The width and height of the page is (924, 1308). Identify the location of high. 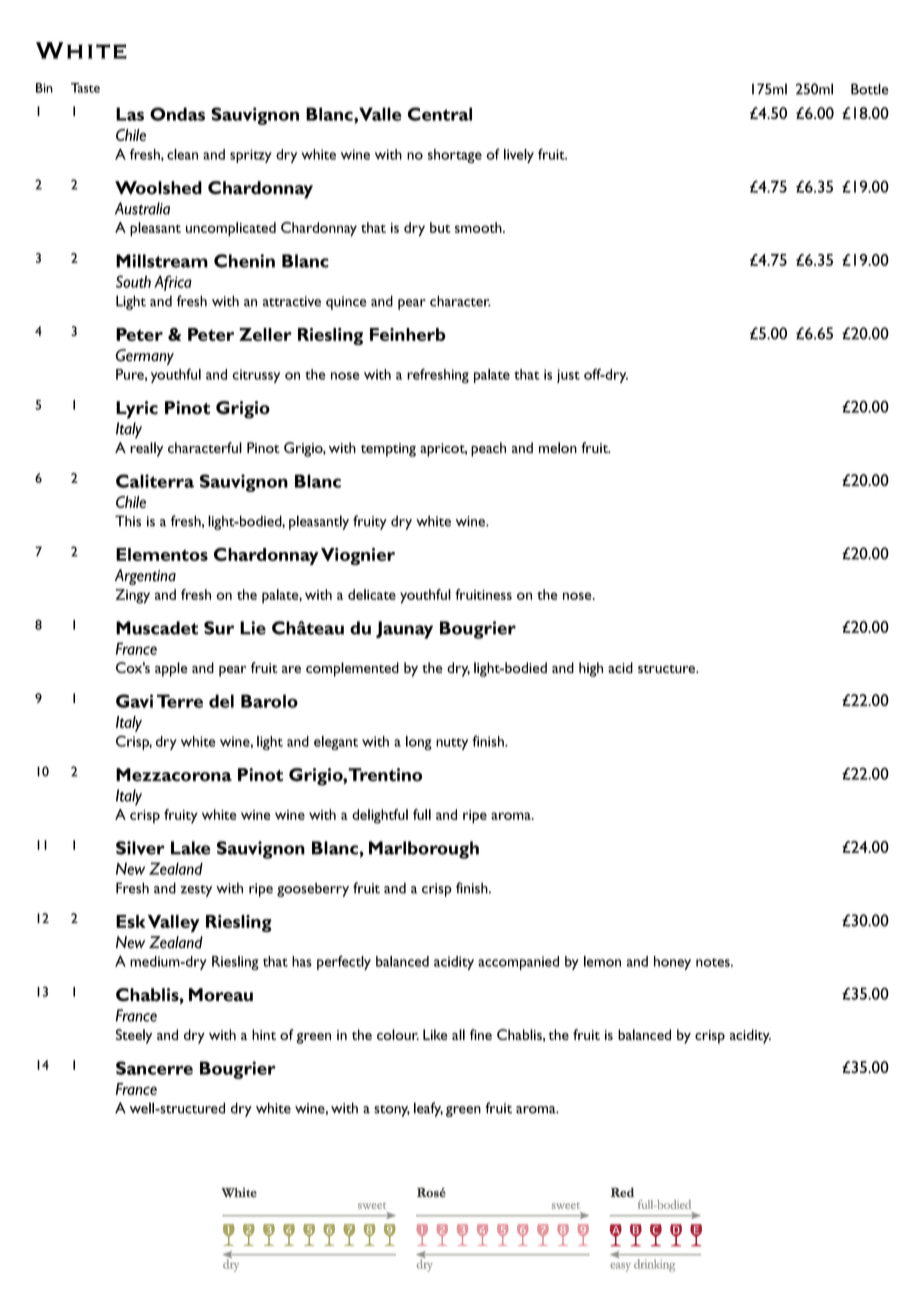
(591, 669).
